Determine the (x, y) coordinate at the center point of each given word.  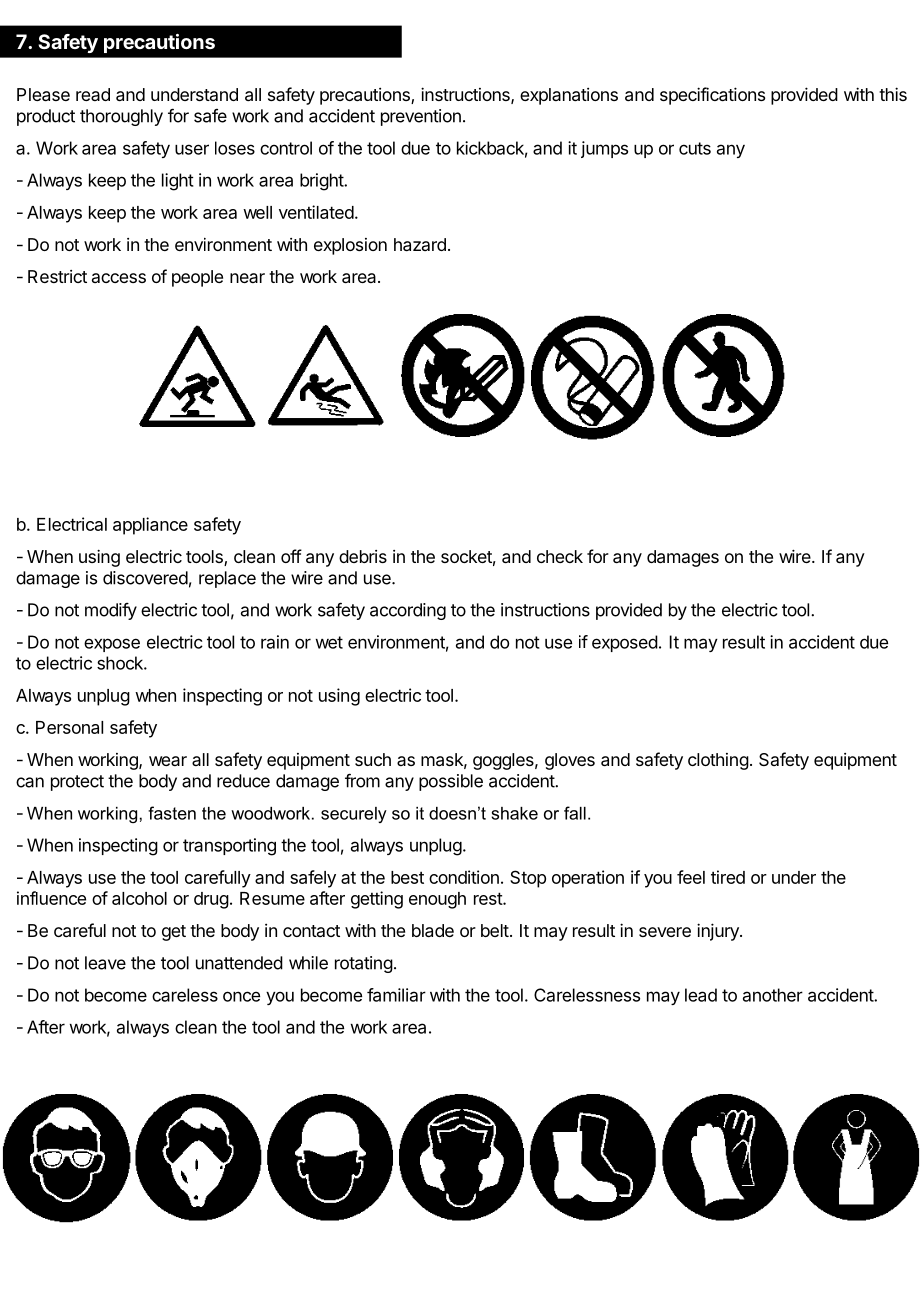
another (773, 995)
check (560, 556)
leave (105, 963)
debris (363, 556)
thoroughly (121, 117)
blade (433, 930)
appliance (150, 526)
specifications (712, 96)
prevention (421, 117)
